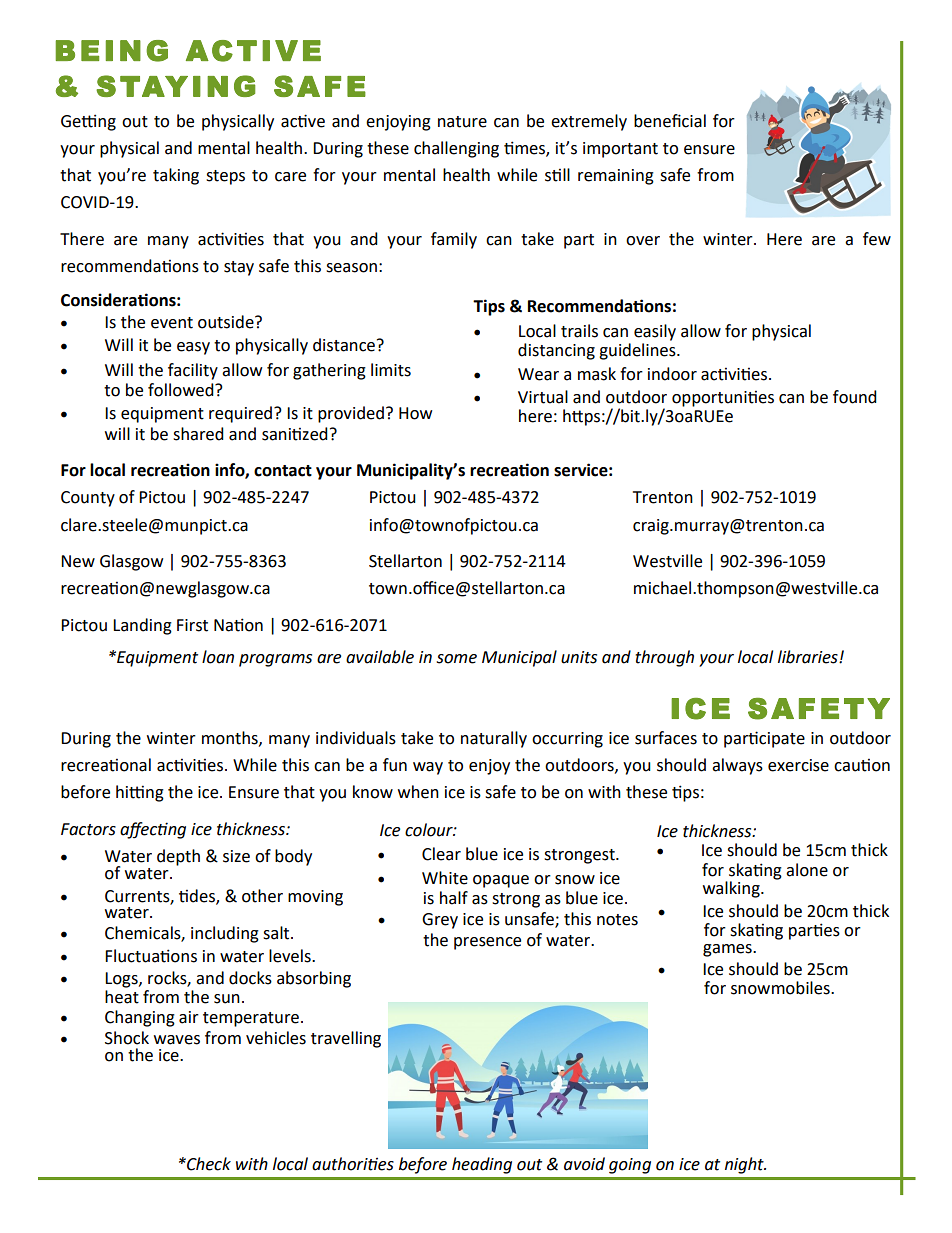  Describe the element at coordinates (538, 374) in the page. I see `Wear` at that location.
